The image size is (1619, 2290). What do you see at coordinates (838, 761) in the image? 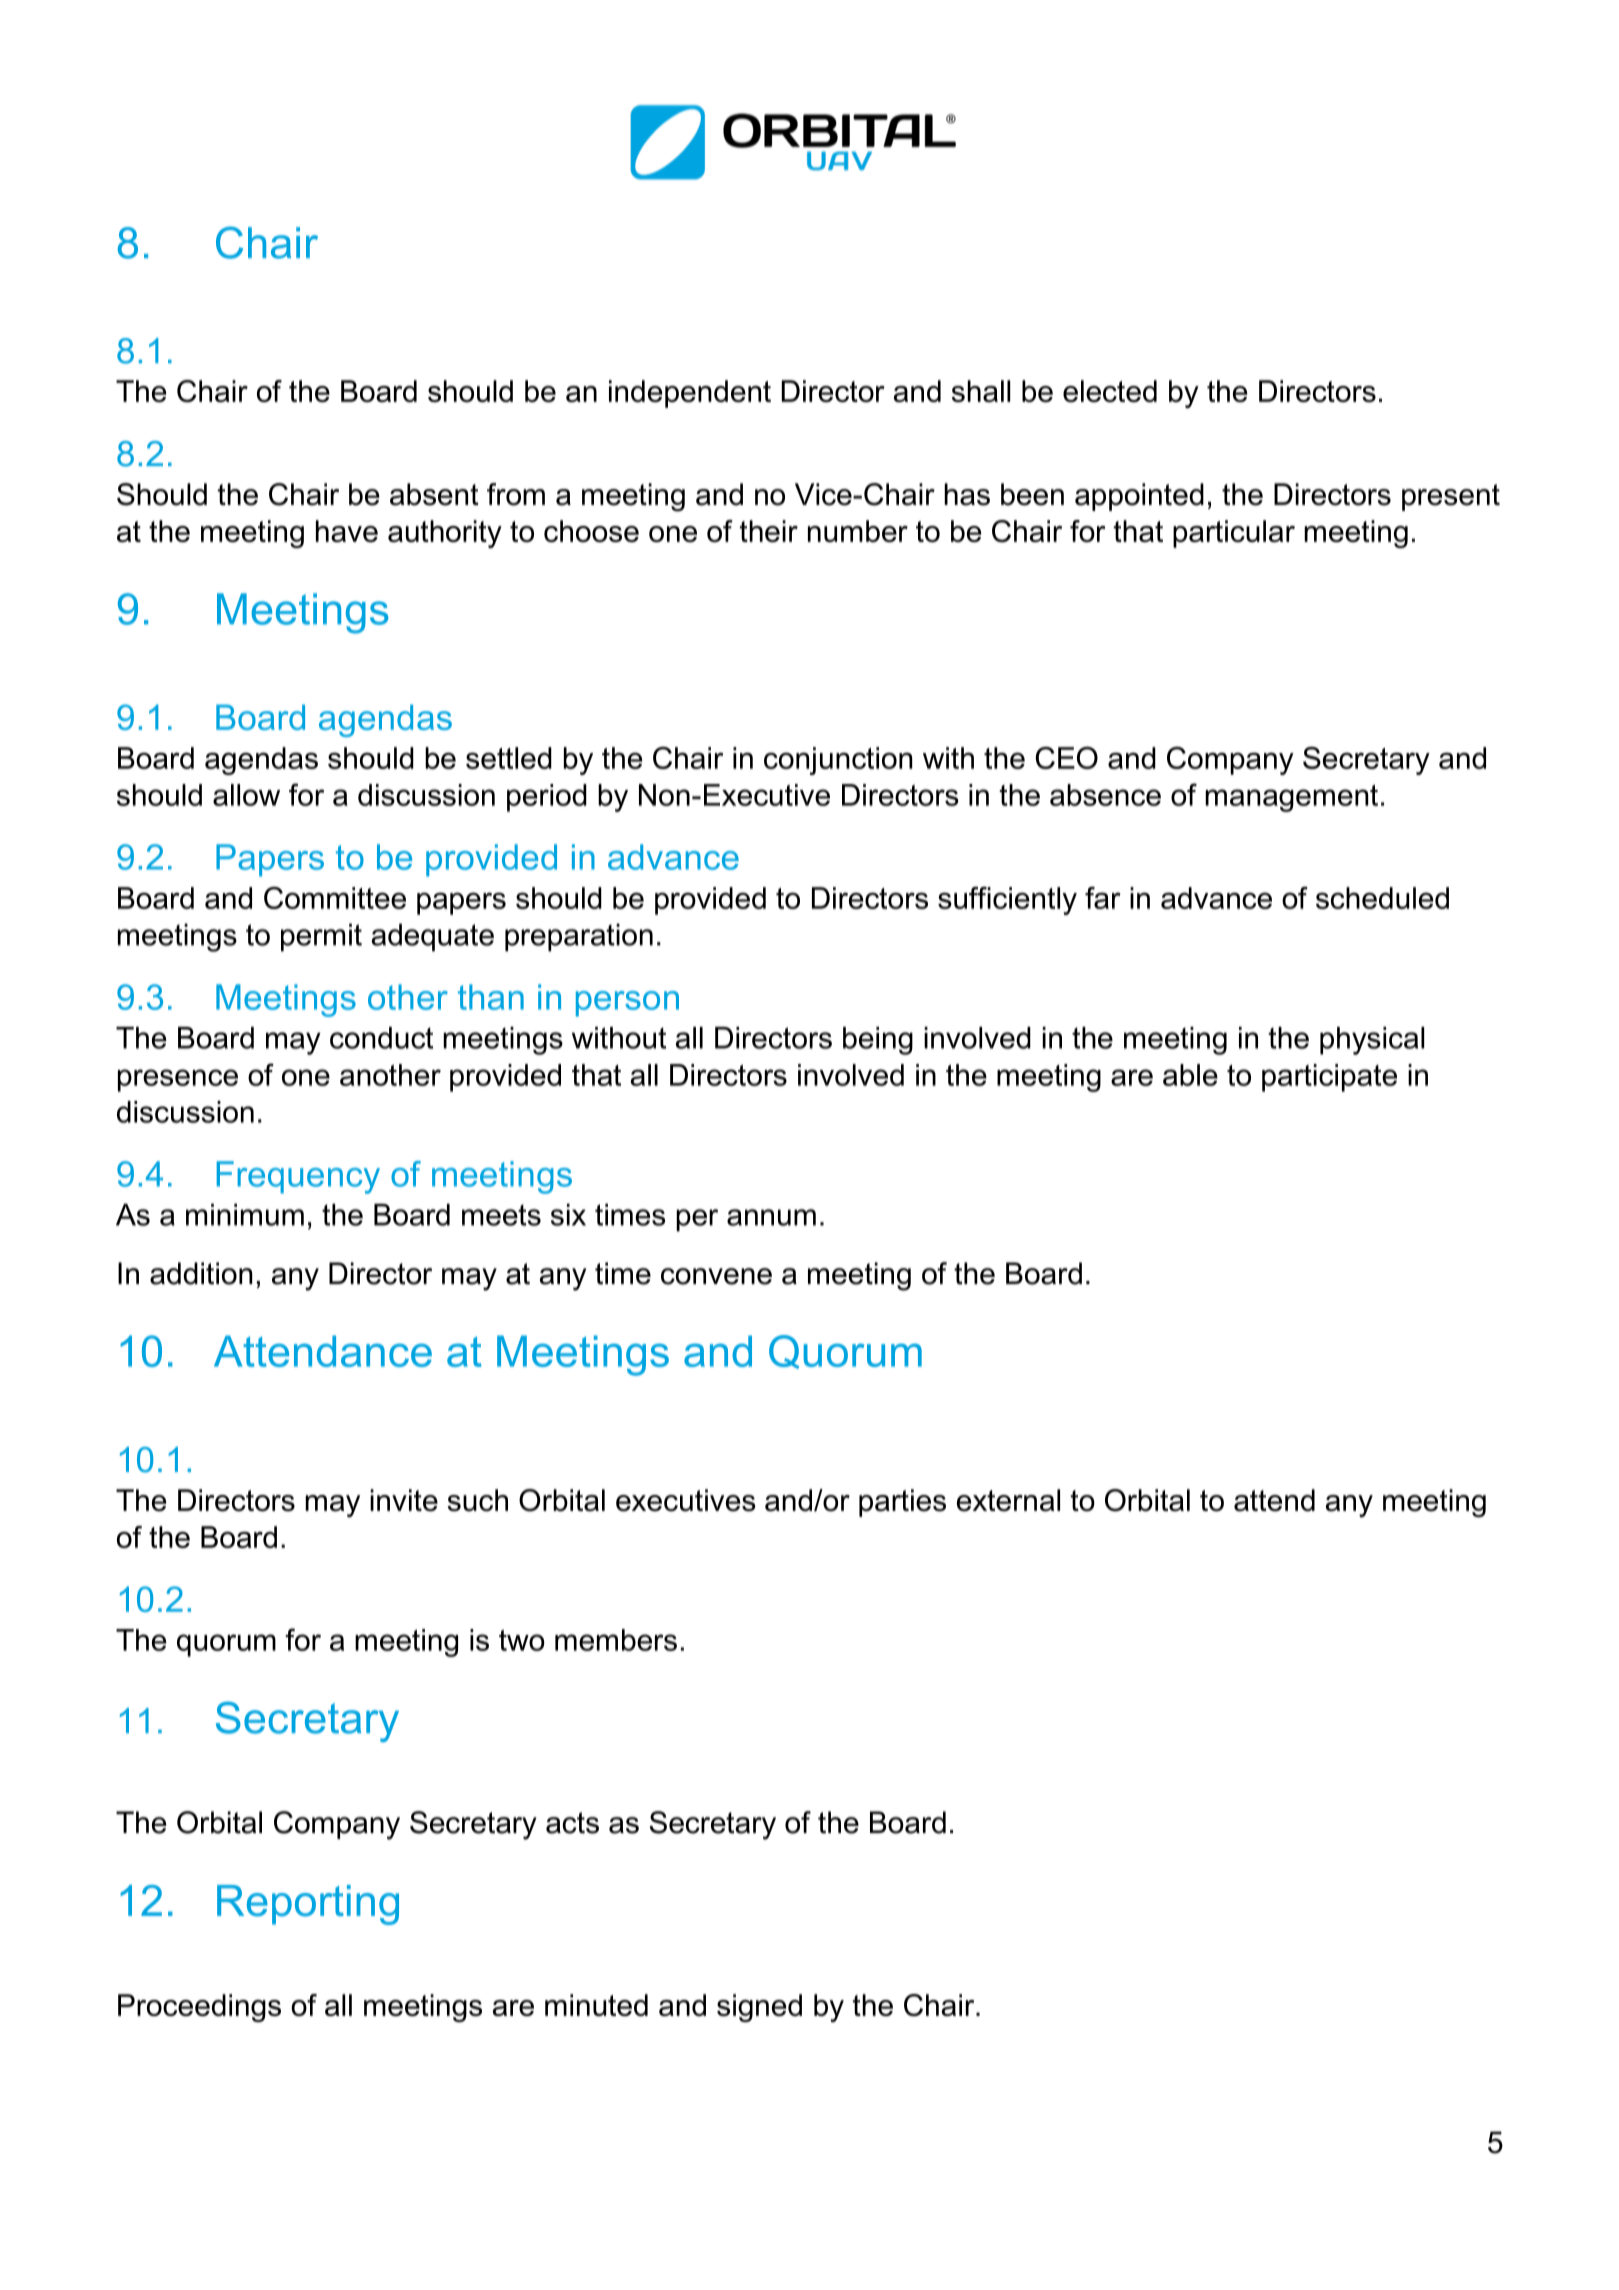
I see `conjunction` at bounding box center [838, 761].
